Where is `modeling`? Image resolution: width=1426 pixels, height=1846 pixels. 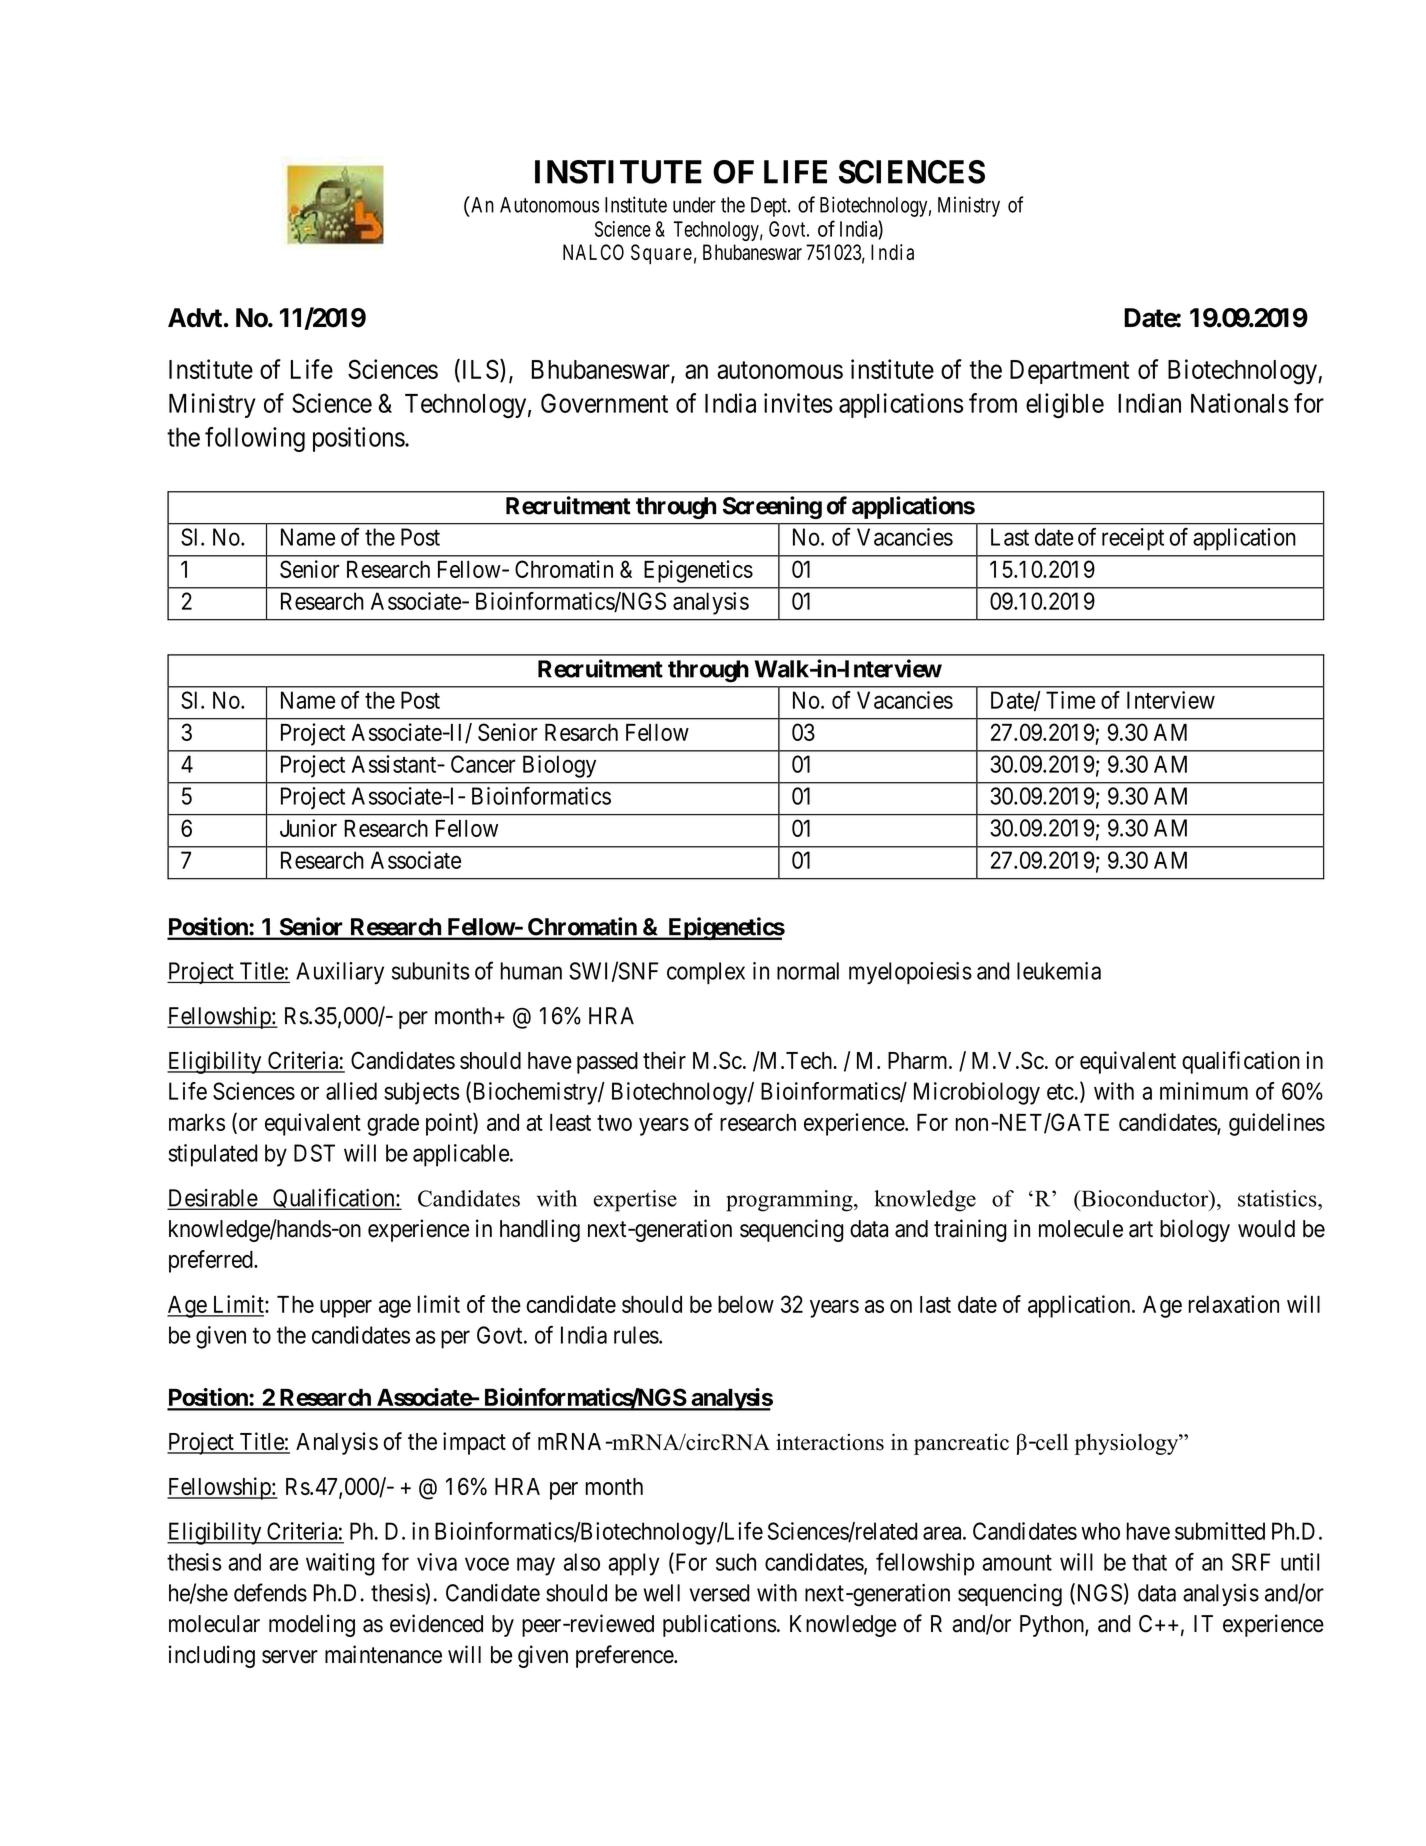
modeling is located at coordinates (312, 1625).
